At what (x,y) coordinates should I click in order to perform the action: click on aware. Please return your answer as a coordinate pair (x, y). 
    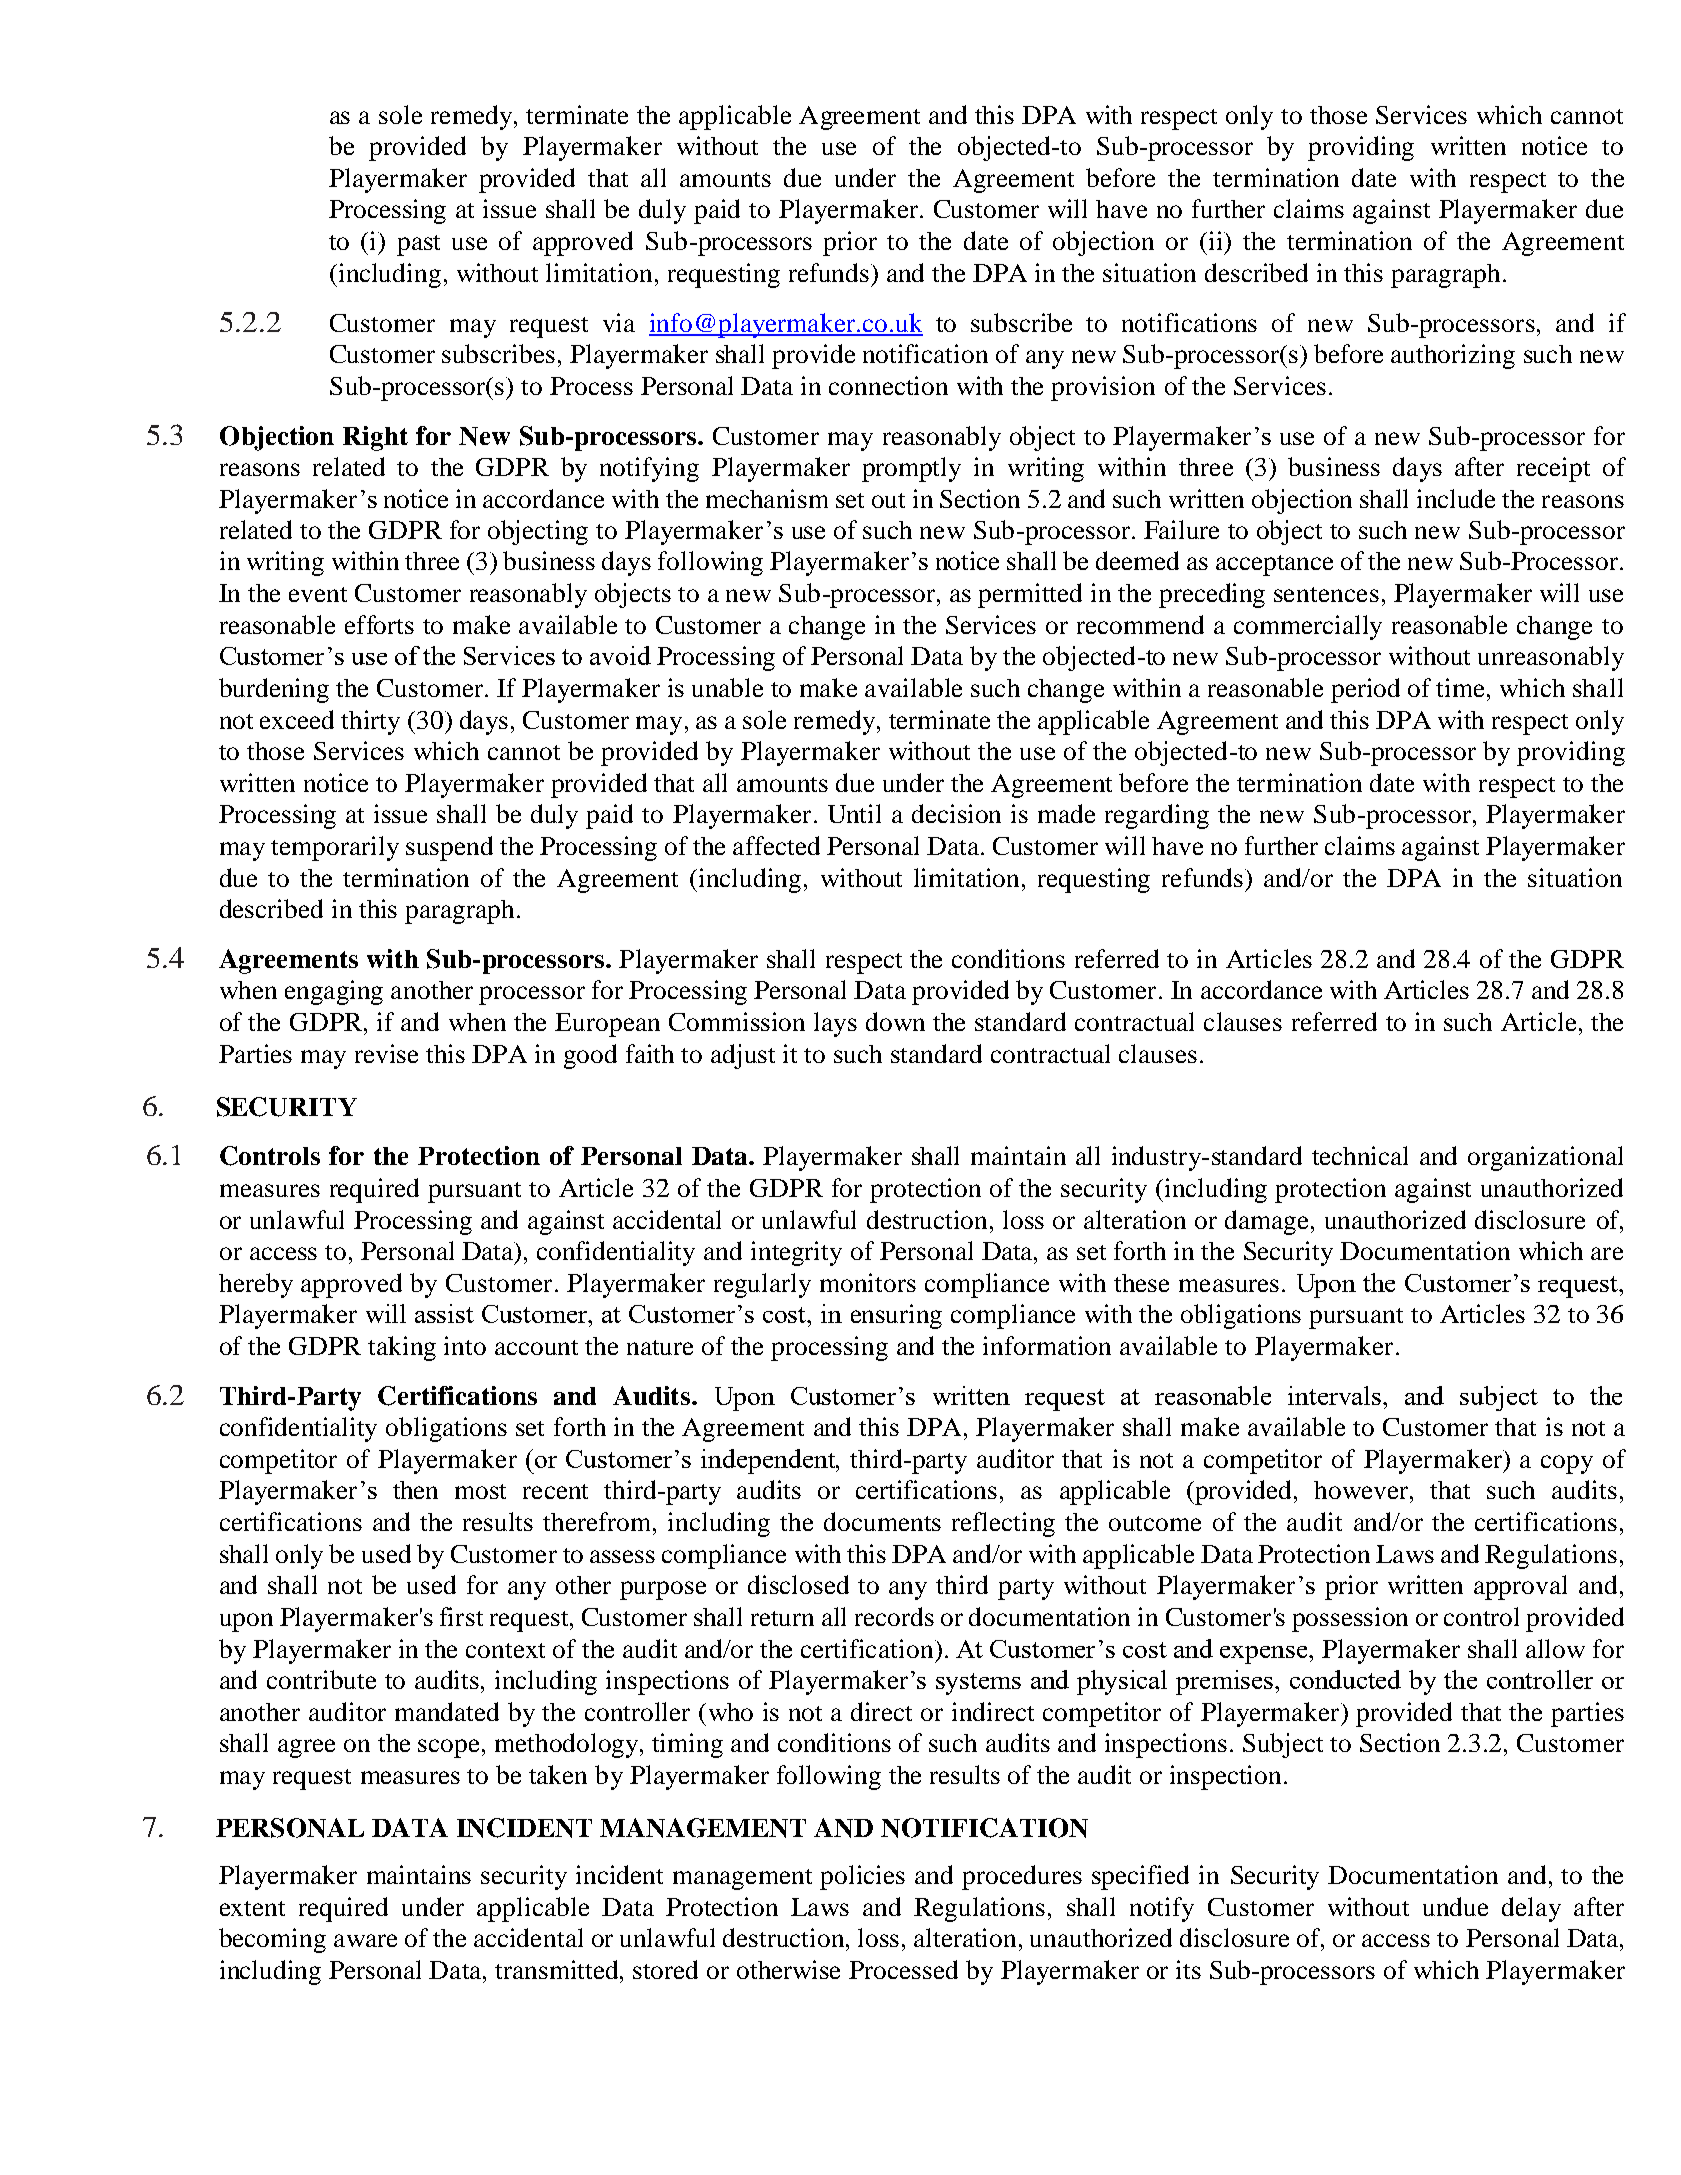
    Looking at the image, I should click on (365, 1940).
